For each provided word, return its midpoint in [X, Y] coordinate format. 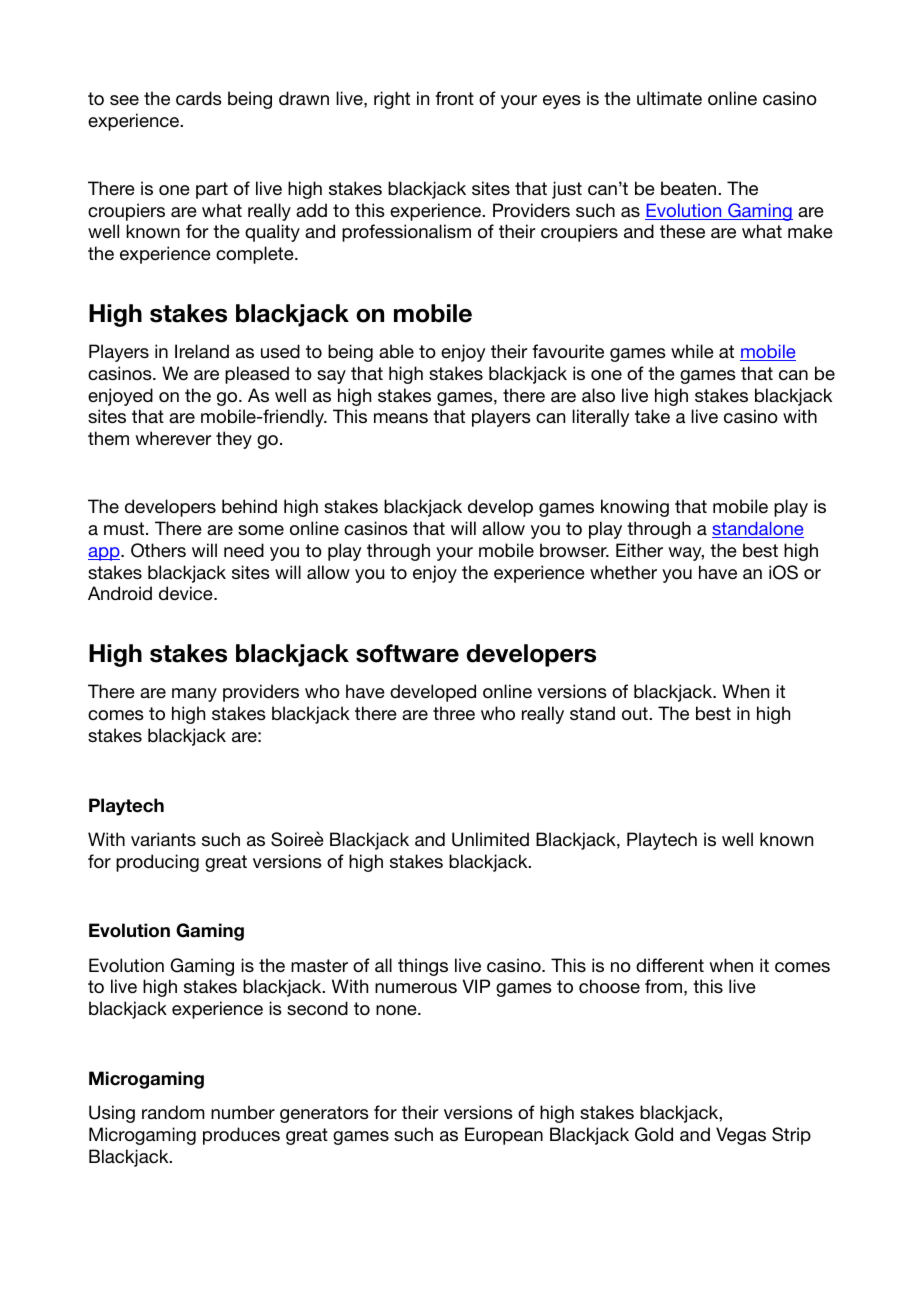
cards [199, 98]
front [454, 98]
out [636, 713]
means [401, 418]
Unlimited [490, 839]
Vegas [741, 1136]
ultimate [669, 98]
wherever [173, 438]
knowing [635, 508]
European [504, 1136]
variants [163, 839]
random [173, 1112]
